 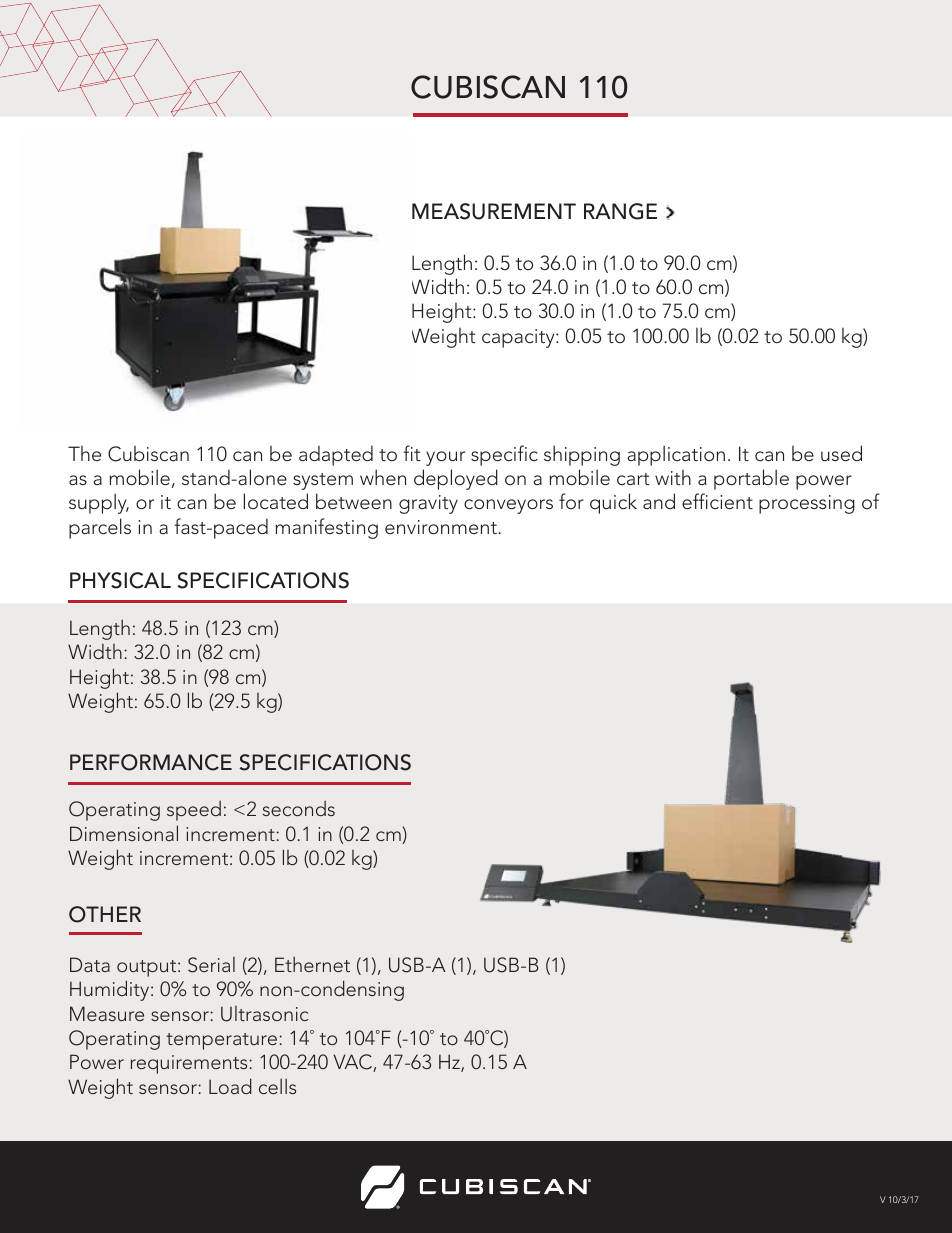 What do you see at coordinates (312, 964) in the screenshot?
I see `Ethernet` at bounding box center [312, 964].
